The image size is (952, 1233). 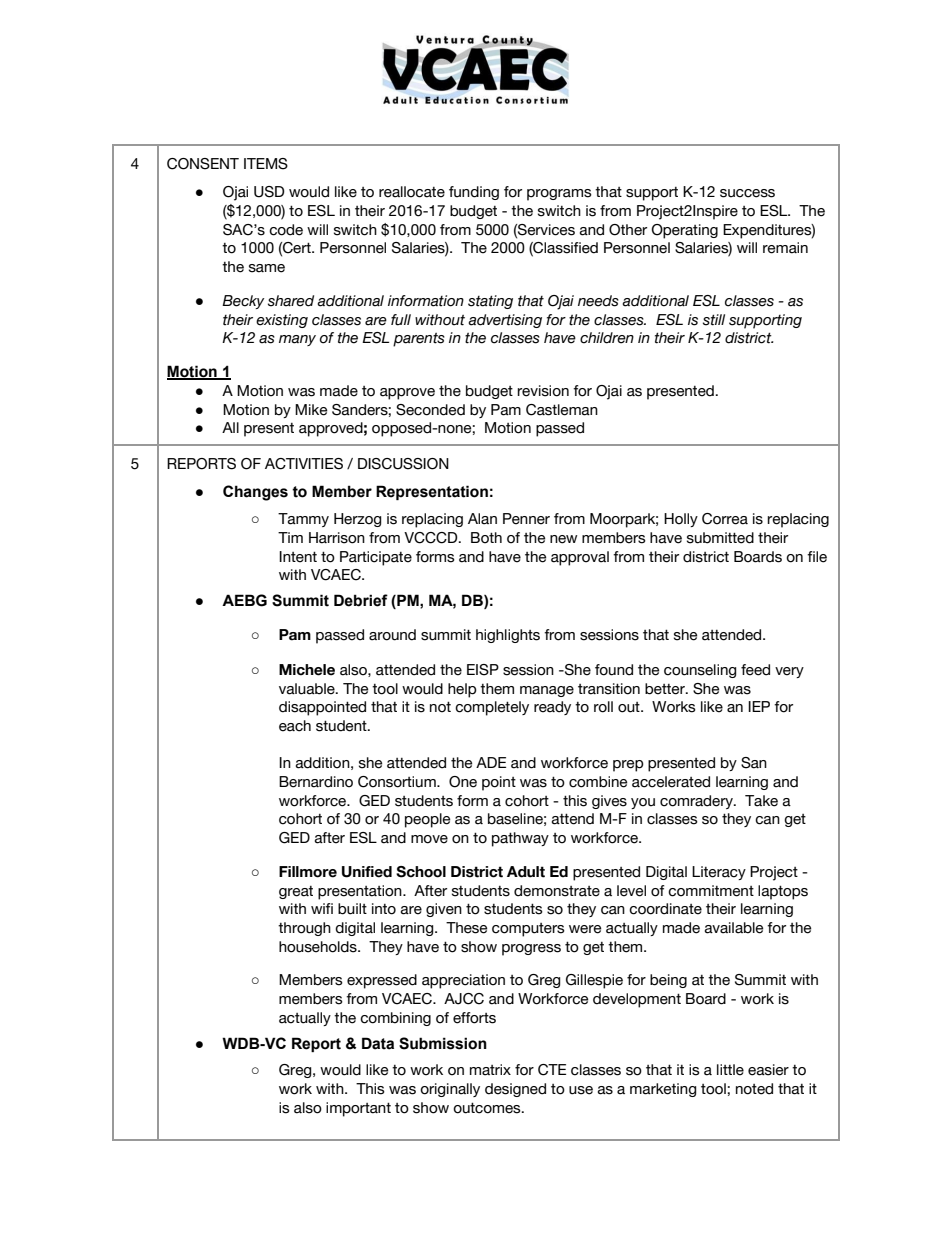 I want to click on funding, so click(x=474, y=193).
